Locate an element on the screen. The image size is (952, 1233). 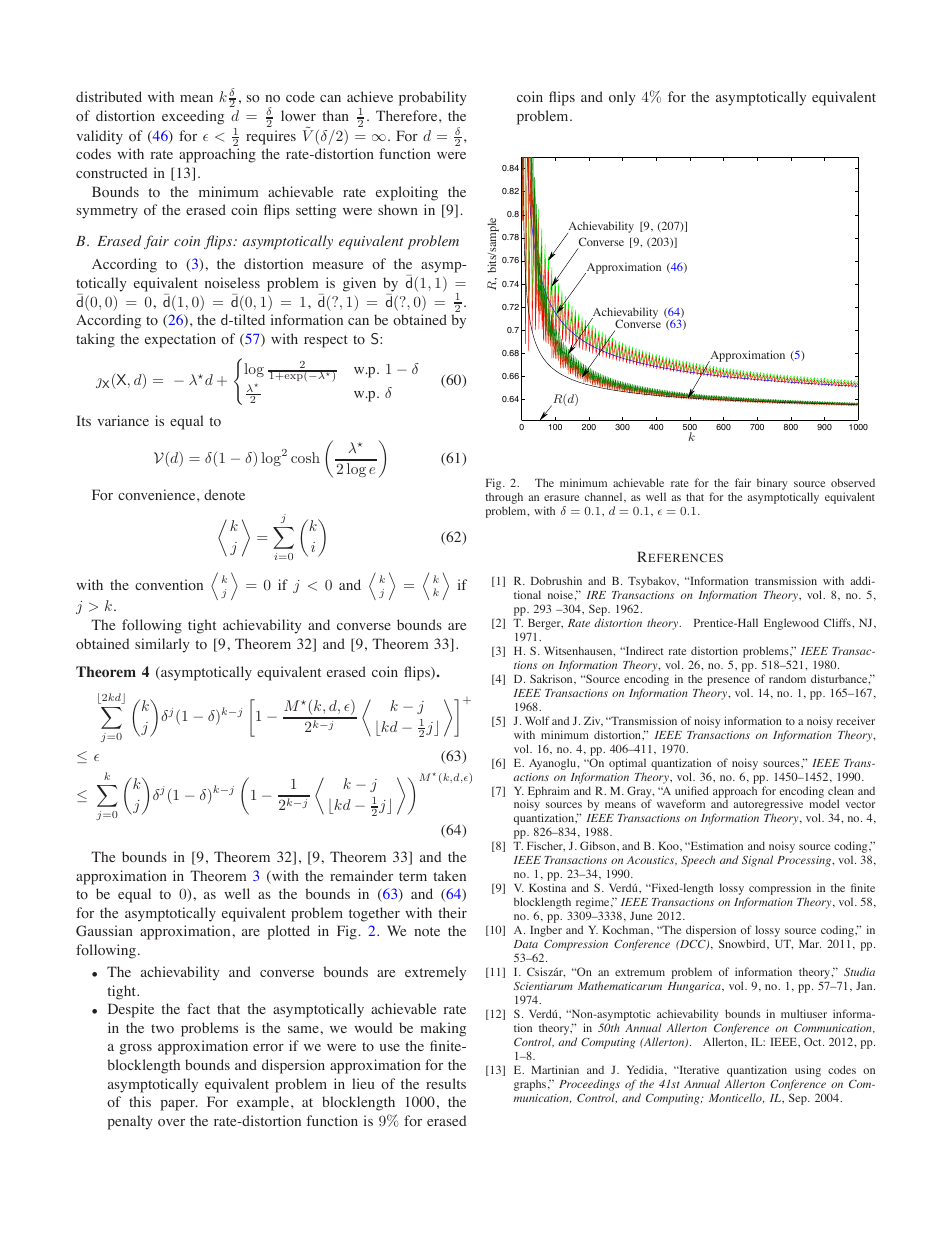
probability is located at coordinates (433, 98).
